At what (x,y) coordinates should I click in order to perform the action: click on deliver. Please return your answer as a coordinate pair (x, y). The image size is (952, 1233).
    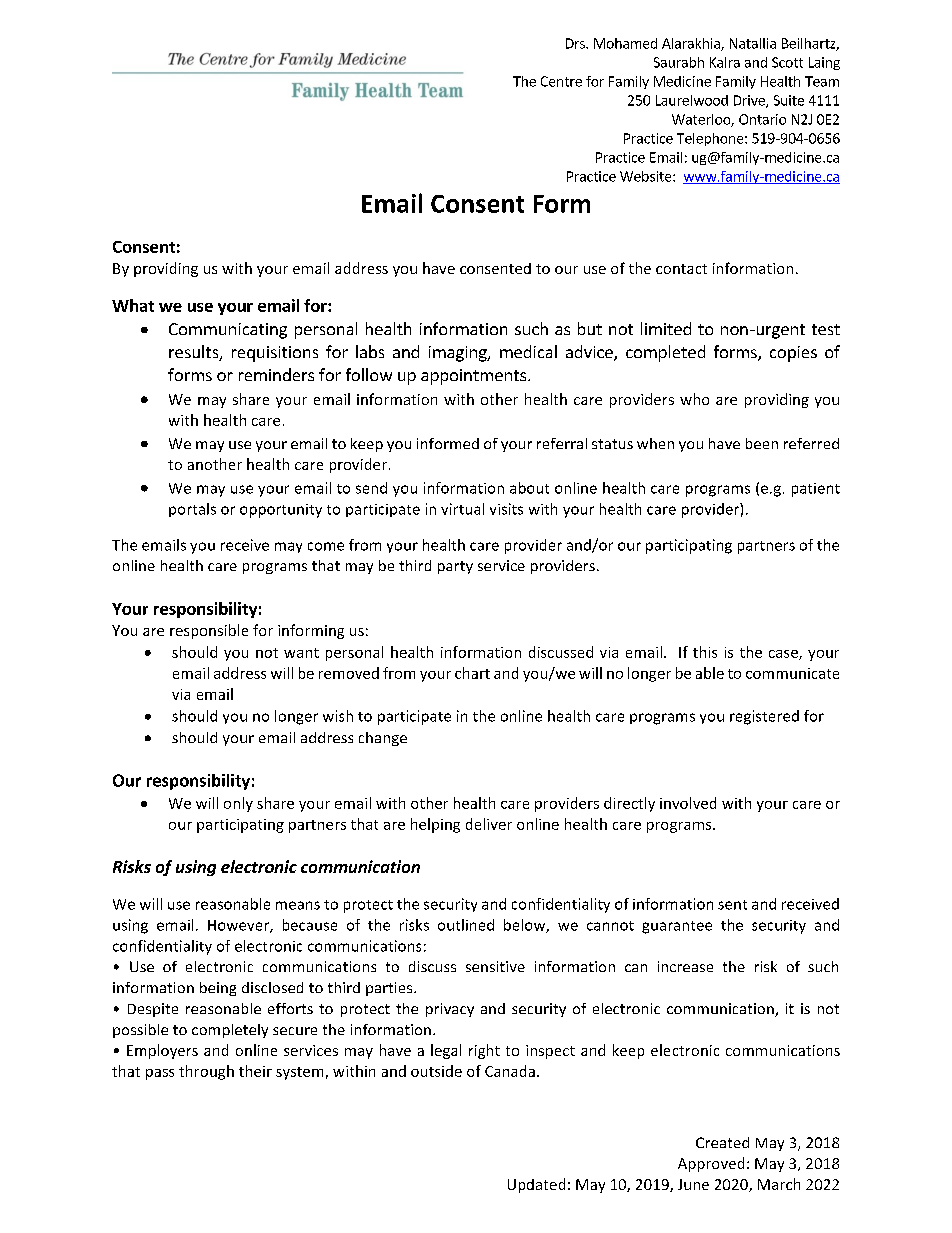
    Looking at the image, I should click on (489, 824).
